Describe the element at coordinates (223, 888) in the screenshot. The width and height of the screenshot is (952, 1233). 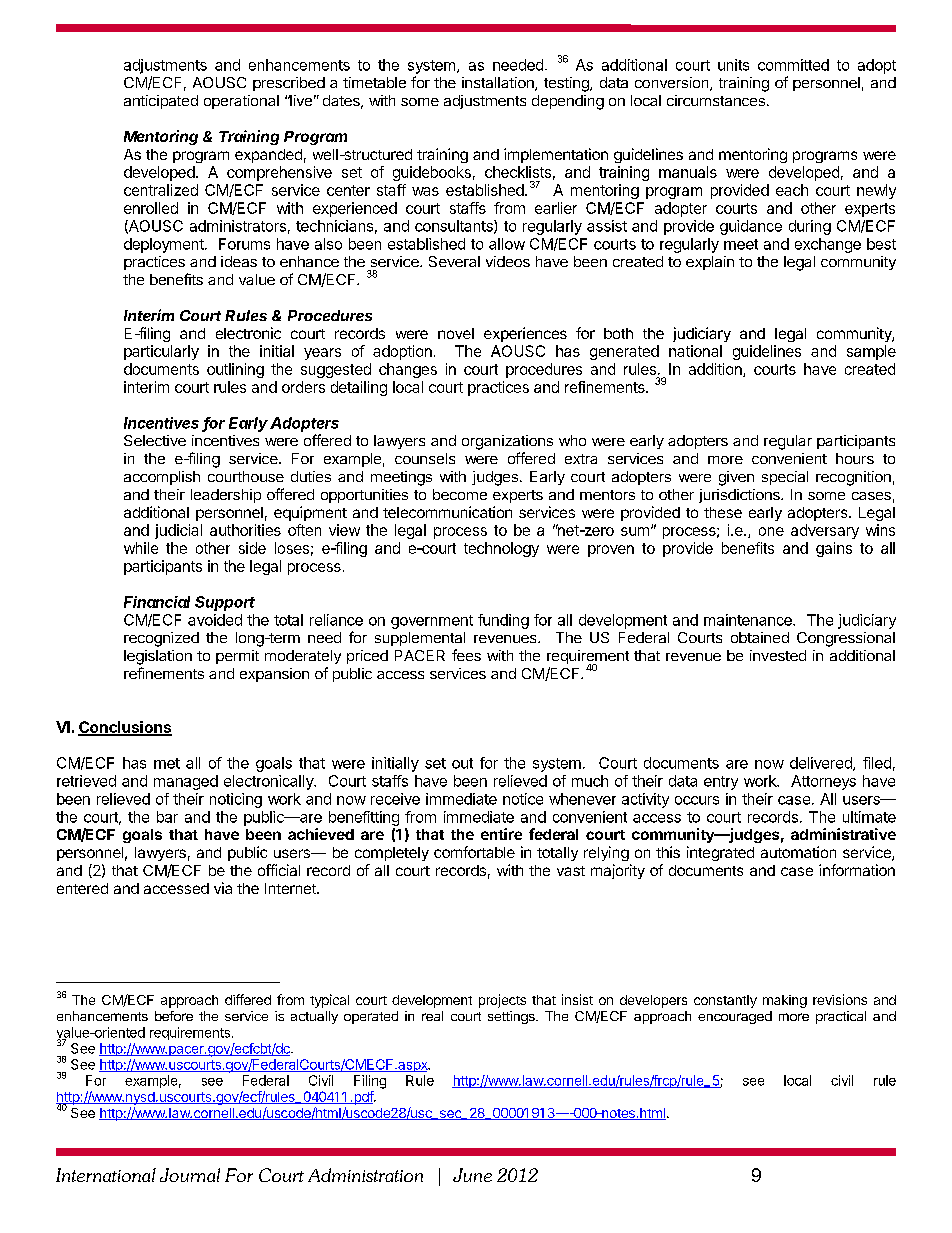
I see `via` at that location.
